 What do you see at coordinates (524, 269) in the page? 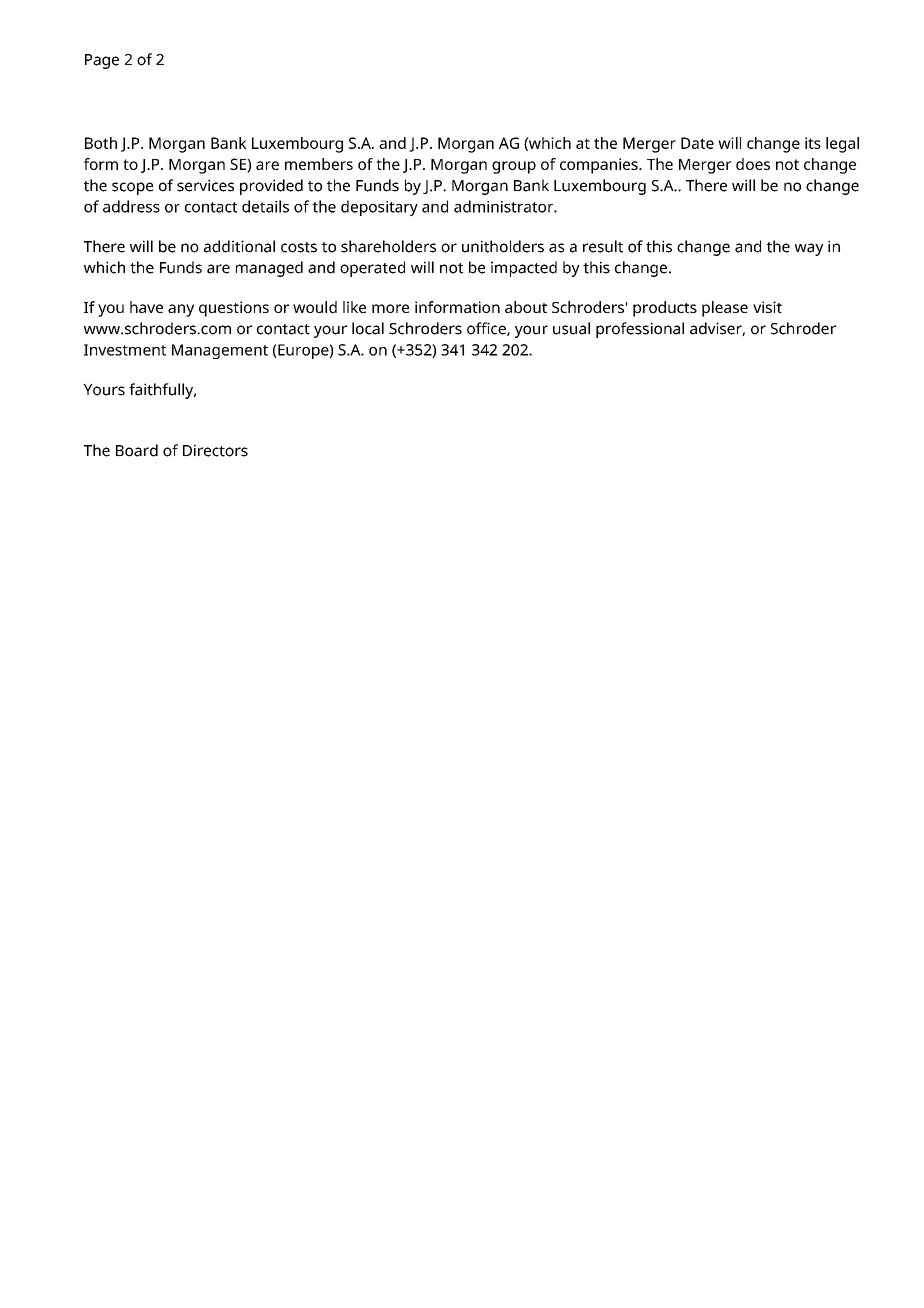
I see `impacted` at bounding box center [524, 269].
